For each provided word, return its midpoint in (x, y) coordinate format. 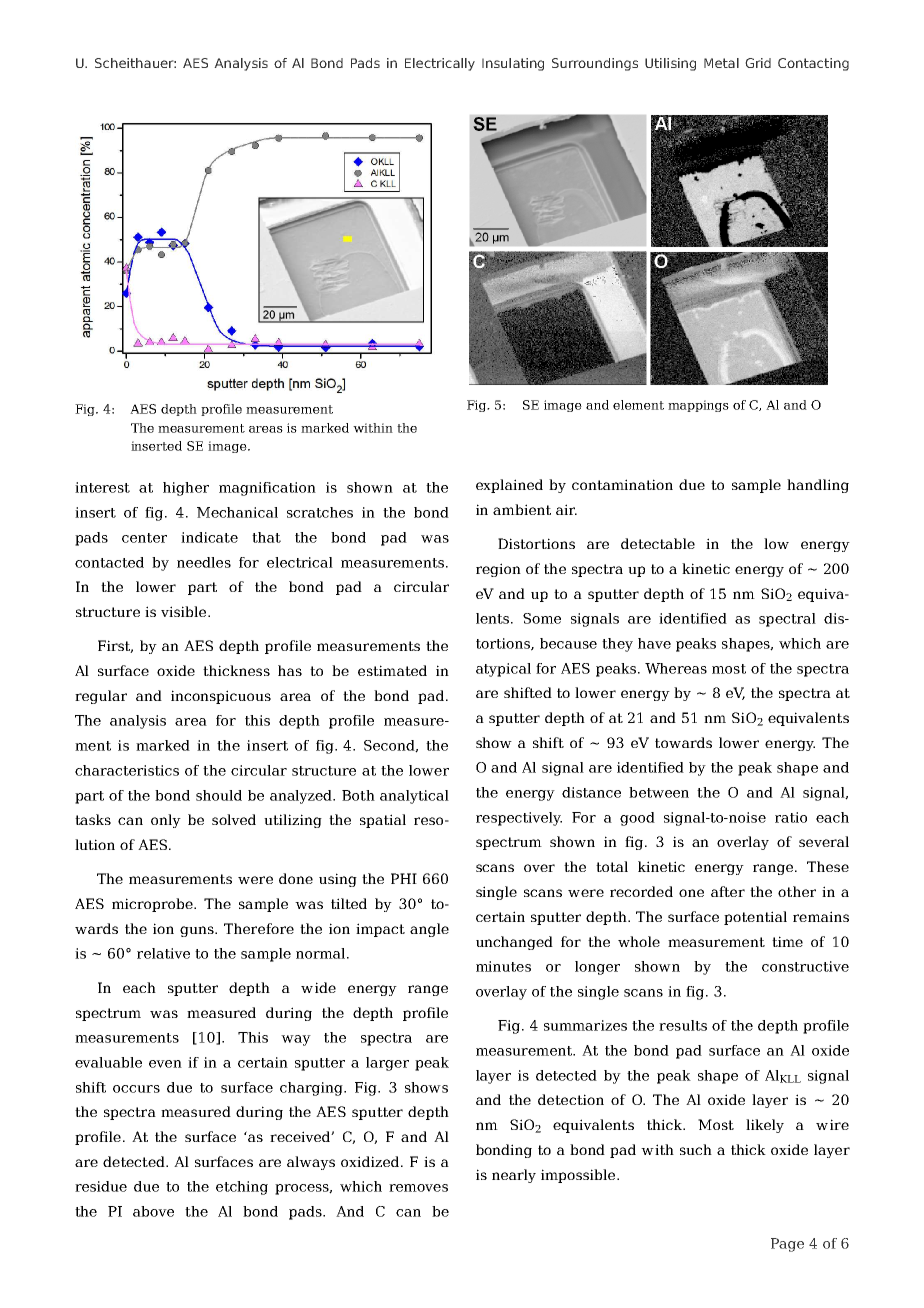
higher (186, 489)
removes (418, 1188)
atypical (503, 670)
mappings (698, 406)
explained (509, 486)
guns (198, 931)
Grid (758, 63)
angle (429, 930)
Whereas (676, 668)
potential (755, 918)
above (153, 1211)
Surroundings (595, 64)
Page (787, 1245)
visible (185, 611)
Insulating (513, 64)
